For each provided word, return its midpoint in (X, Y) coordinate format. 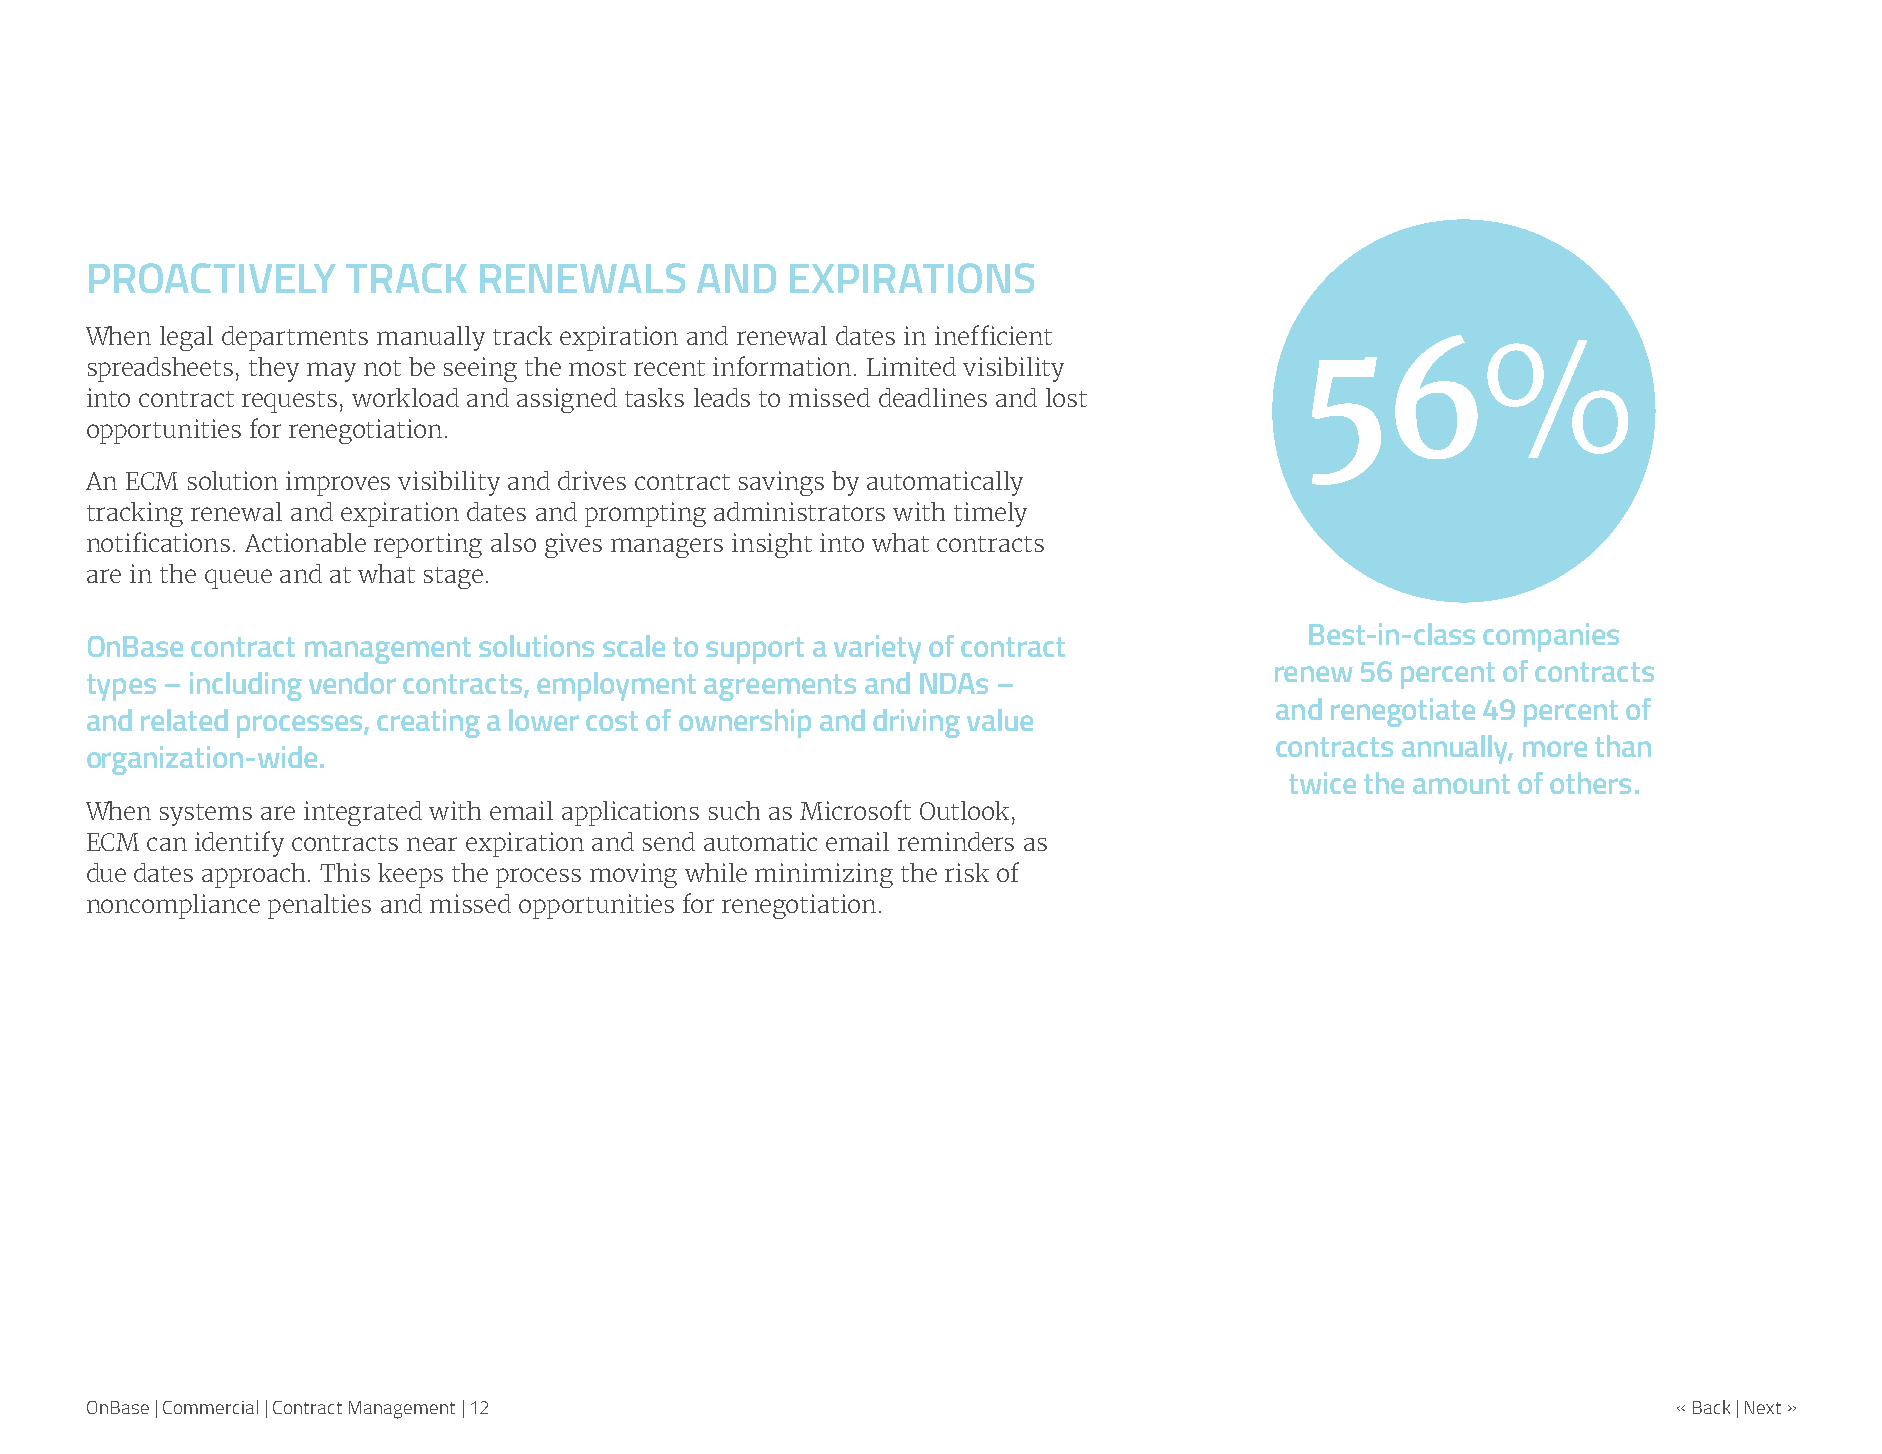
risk (967, 872)
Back (1711, 1407)
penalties (319, 906)
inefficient (993, 335)
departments (295, 338)
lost (1066, 397)
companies (1551, 637)
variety (877, 649)
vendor (352, 683)
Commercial (210, 1407)
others (1590, 783)
